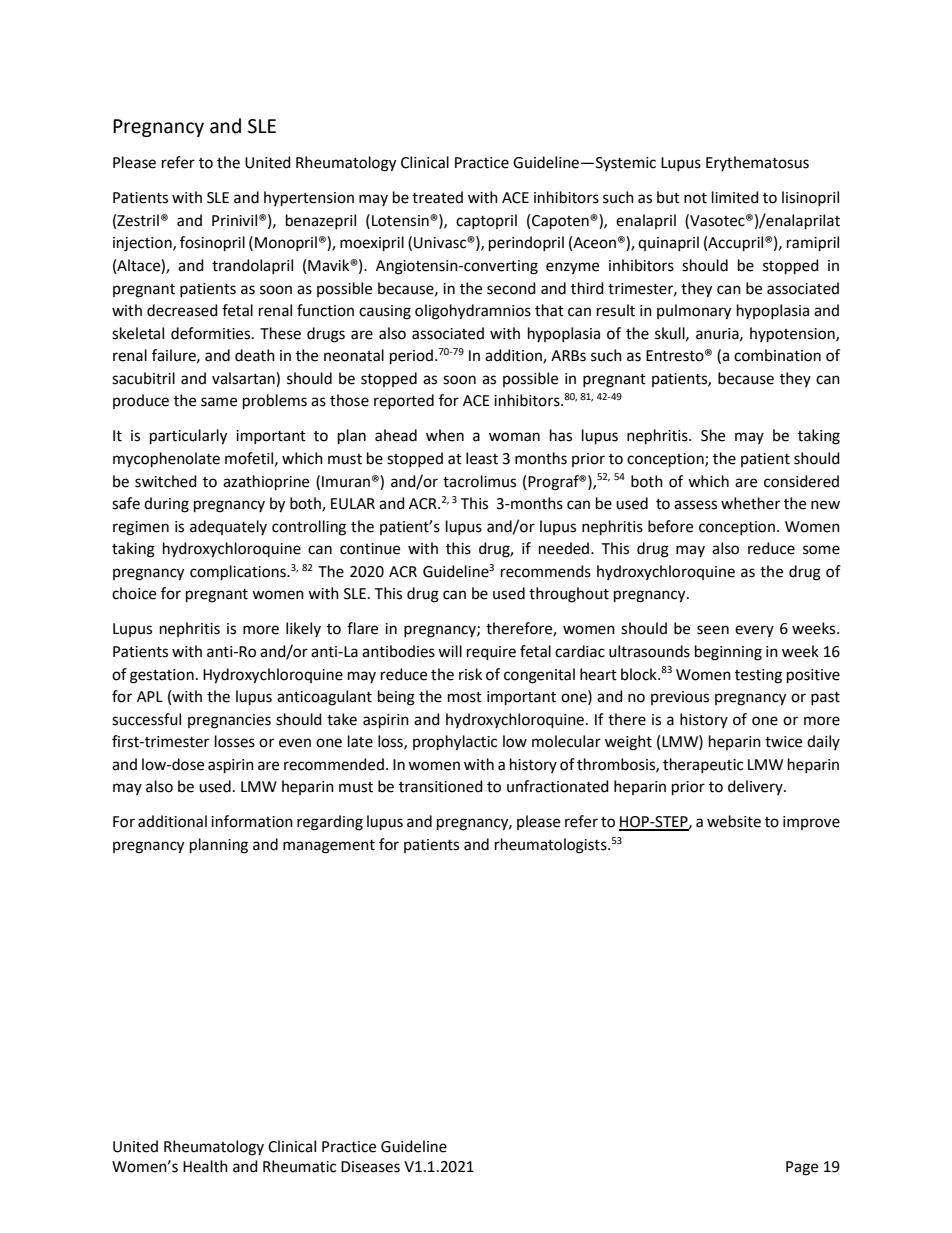 This screenshot has height=1233, width=952. Describe the element at coordinates (370, 1167) in the screenshot. I see `Diseases` at that location.
